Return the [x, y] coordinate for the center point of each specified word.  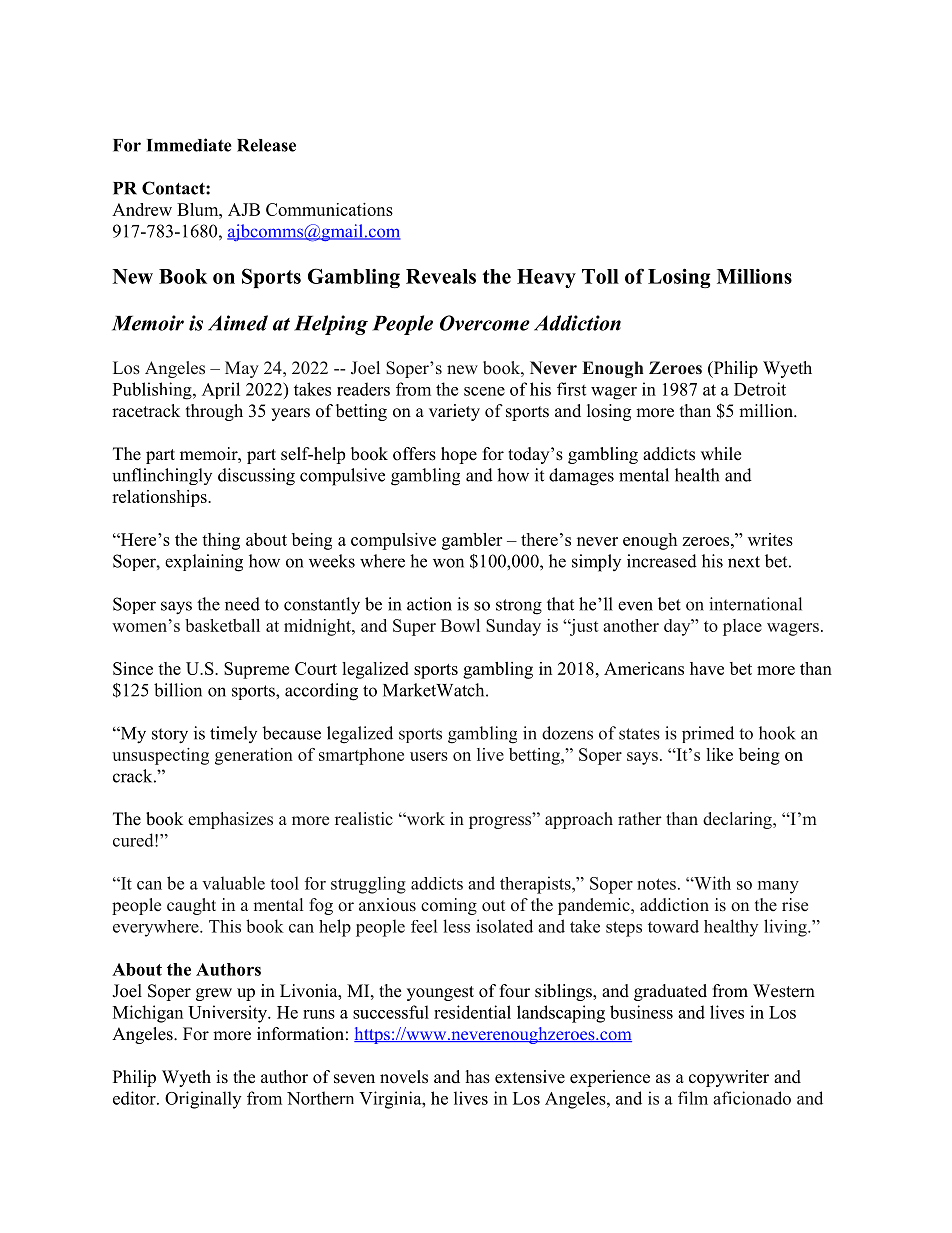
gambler [472, 541]
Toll [600, 276]
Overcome [485, 323]
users [429, 756]
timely [233, 734]
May [242, 369]
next [744, 562]
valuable [233, 883]
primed [708, 734]
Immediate [189, 145]
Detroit [760, 389]
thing [221, 541]
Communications [329, 209]
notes [656, 884]
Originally [203, 1100]
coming [449, 906]
